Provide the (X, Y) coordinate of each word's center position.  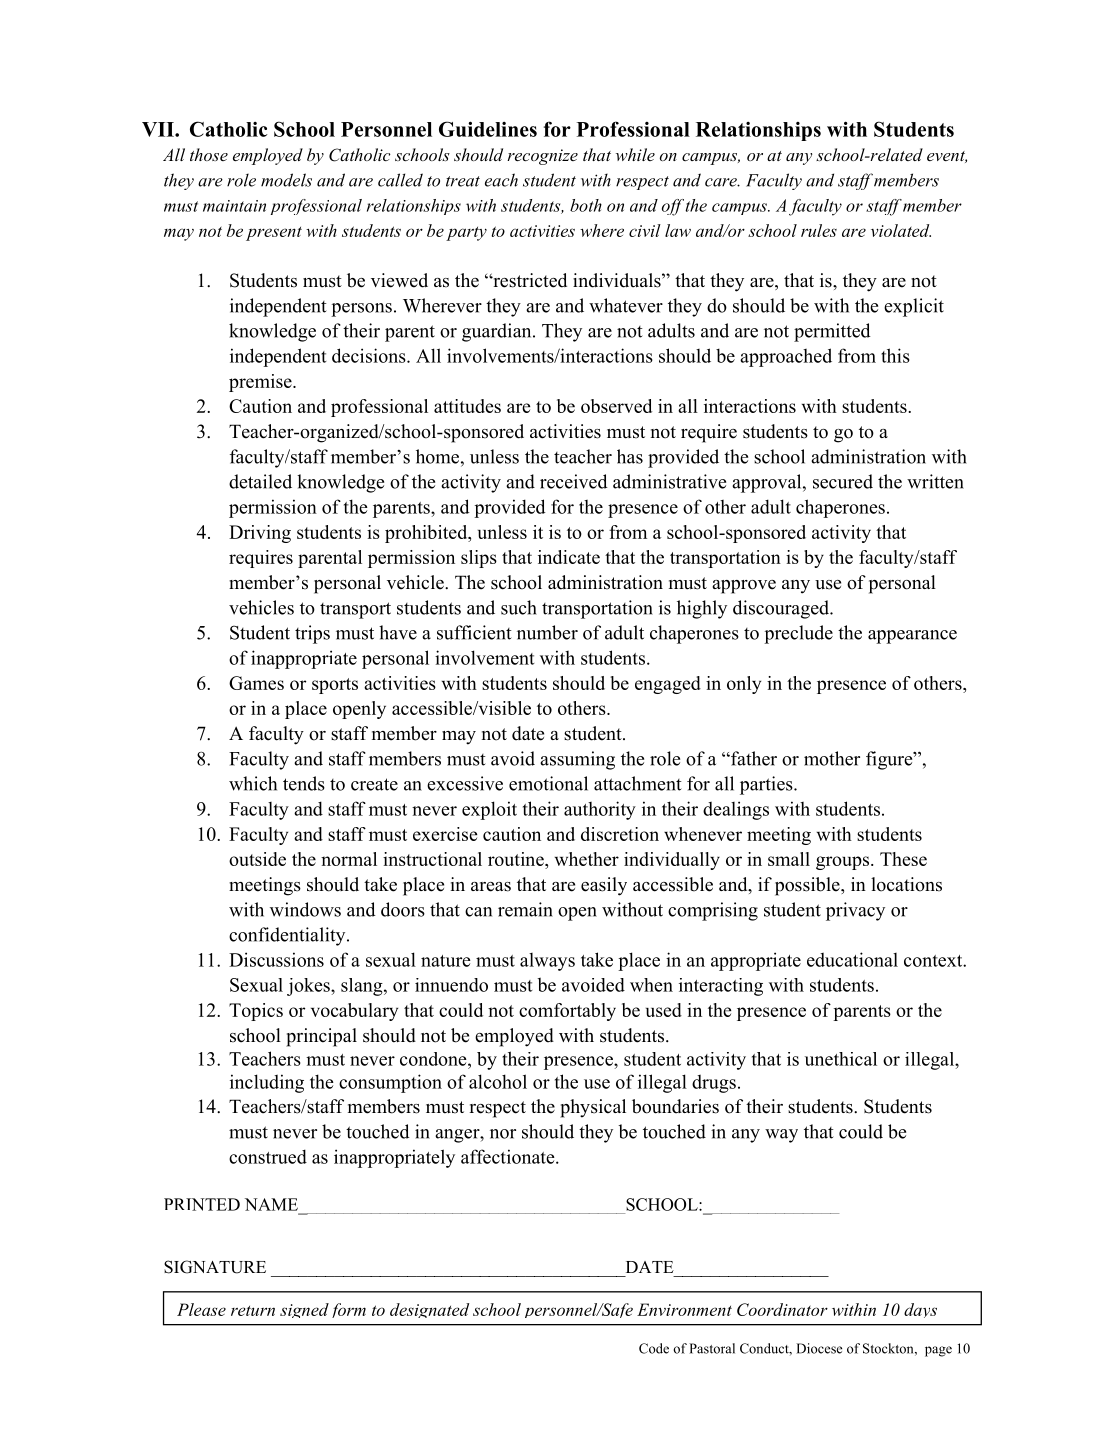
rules (819, 230)
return (253, 1311)
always (547, 962)
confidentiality (288, 936)
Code (654, 1348)
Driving (260, 534)
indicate (569, 557)
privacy (855, 911)
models (286, 180)
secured (843, 481)
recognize (542, 157)
